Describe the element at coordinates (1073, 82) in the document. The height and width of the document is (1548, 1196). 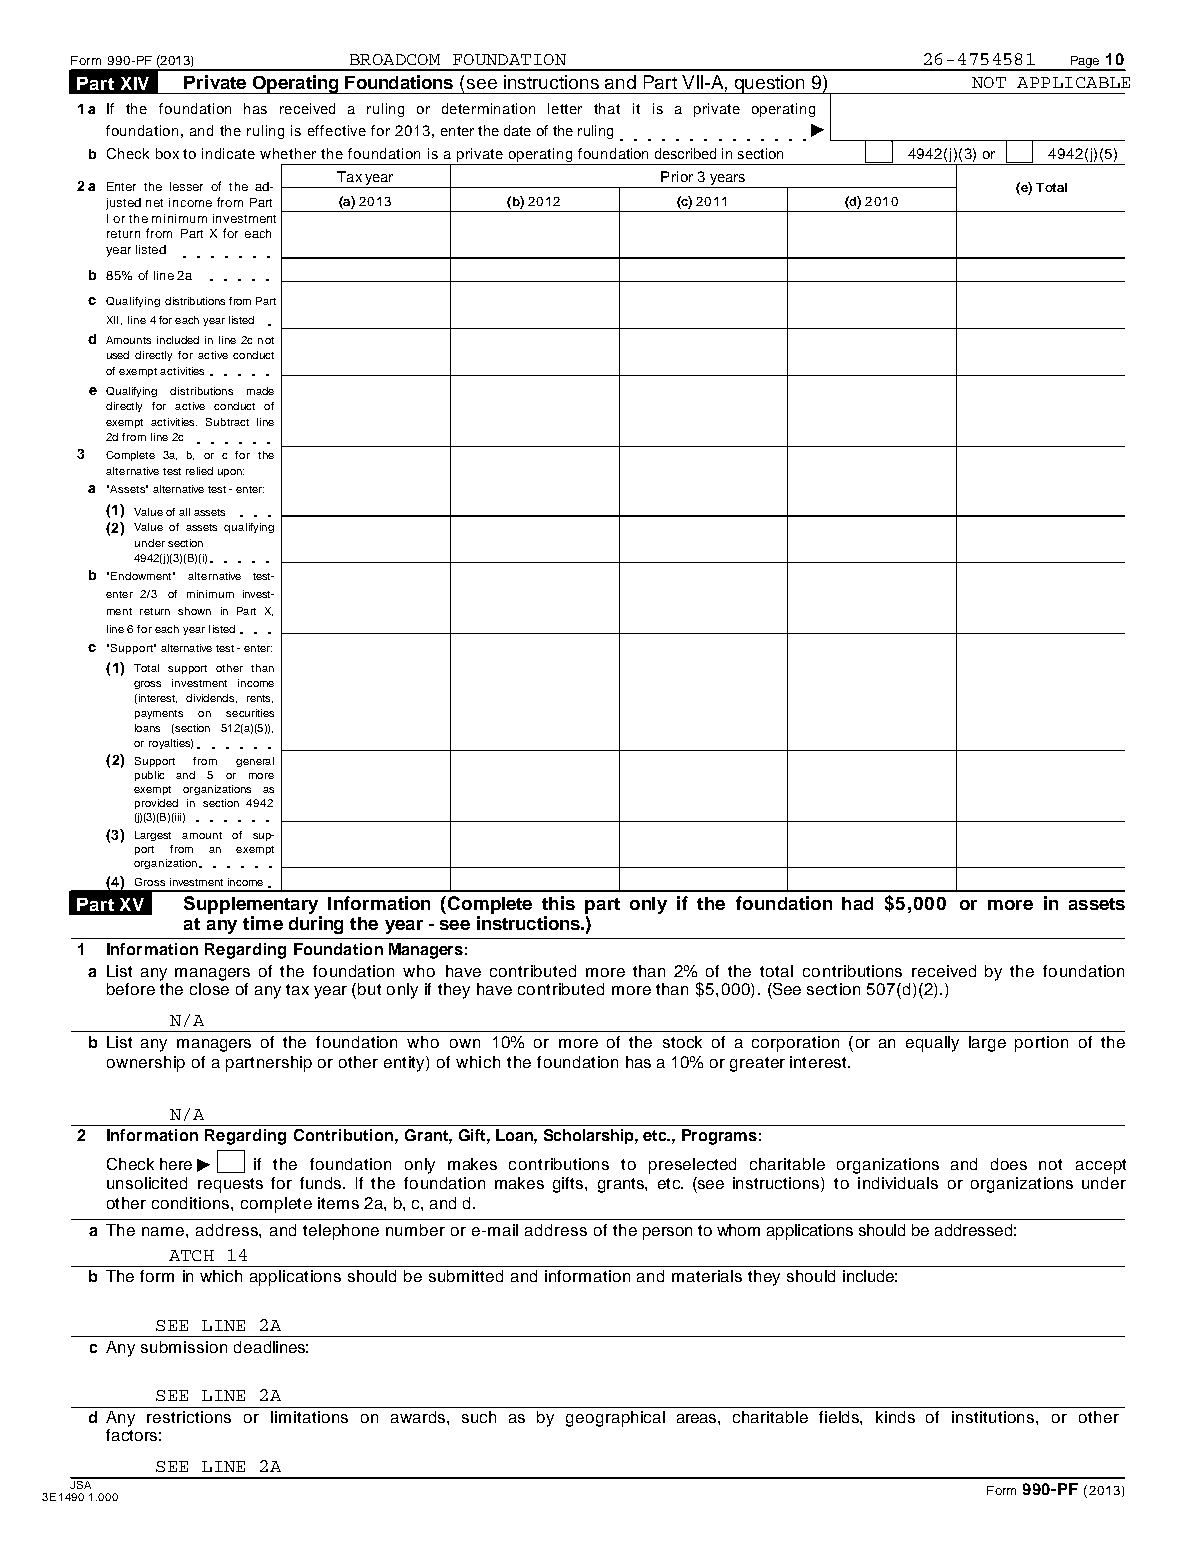
I see `APPLICABLE` at that location.
